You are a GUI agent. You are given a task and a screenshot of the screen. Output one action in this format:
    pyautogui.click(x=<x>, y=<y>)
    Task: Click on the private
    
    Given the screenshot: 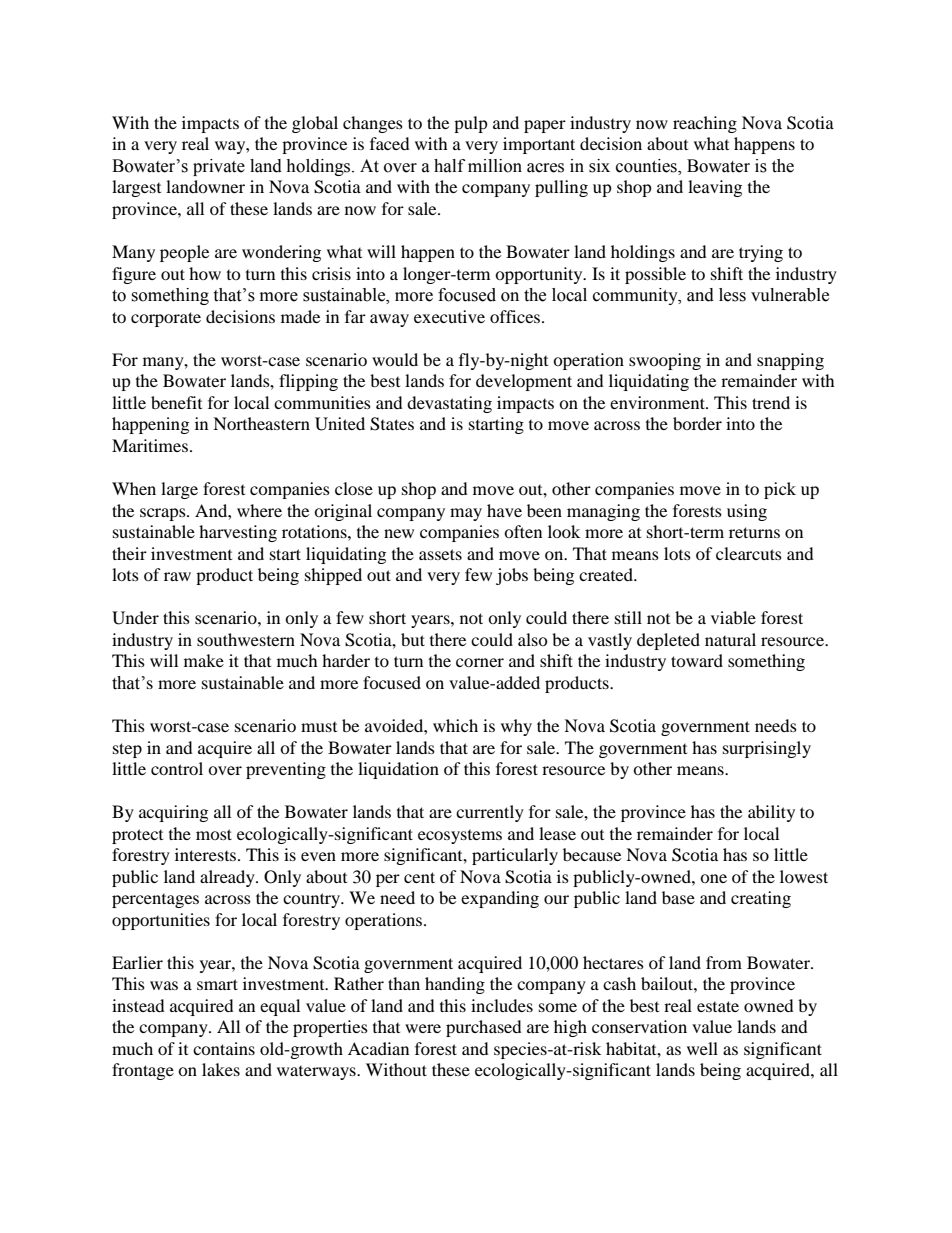 What is the action you would take?
    pyautogui.click(x=219, y=167)
